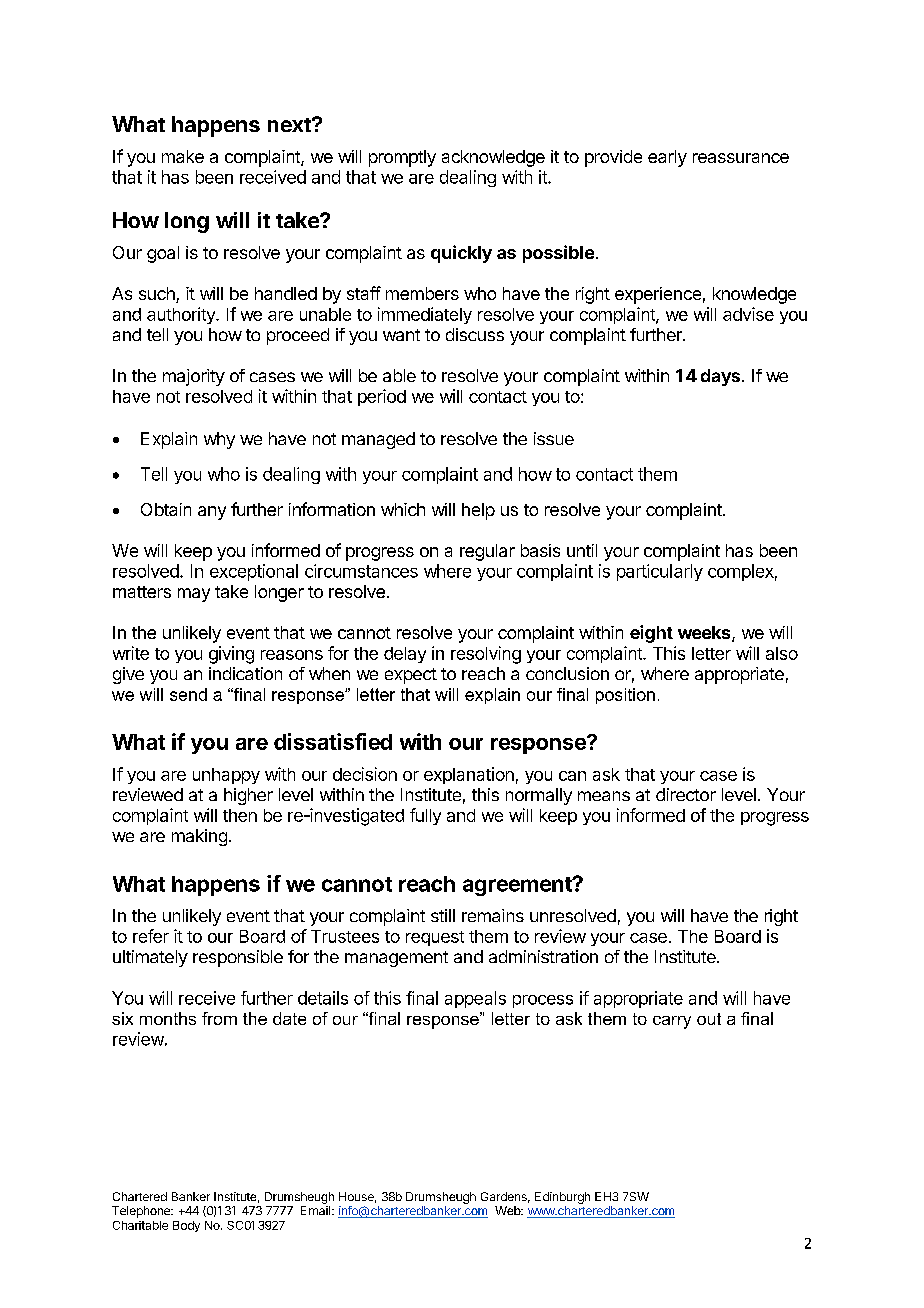 The width and height of the screenshot is (924, 1308). Describe the element at coordinates (667, 158) in the screenshot. I see `early` at that location.
